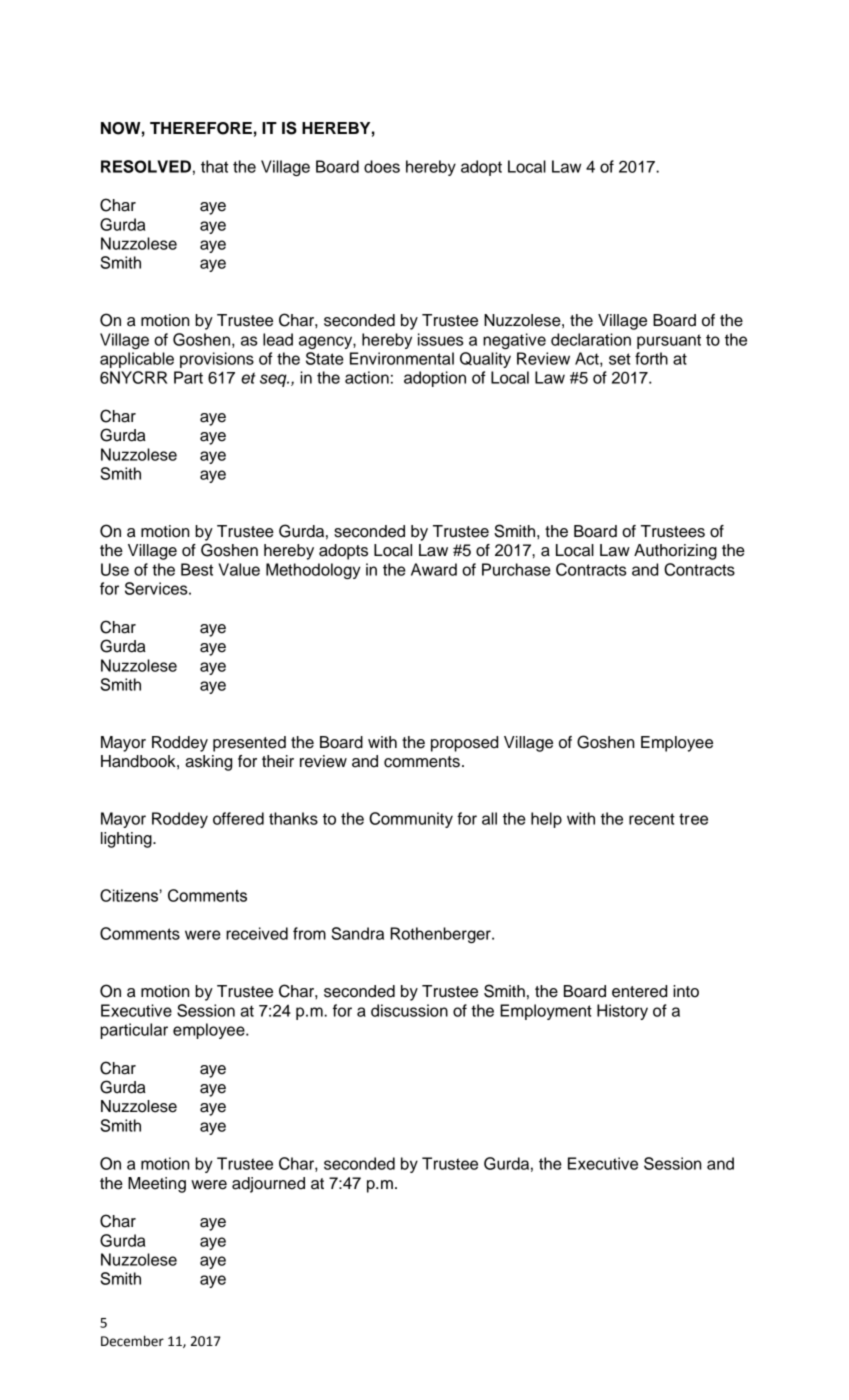 Image resolution: width=849 pixels, height=1400 pixels. What do you see at coordinates (591, 339) in the document?
I see `declaration` at bounding box center [591, 339].
